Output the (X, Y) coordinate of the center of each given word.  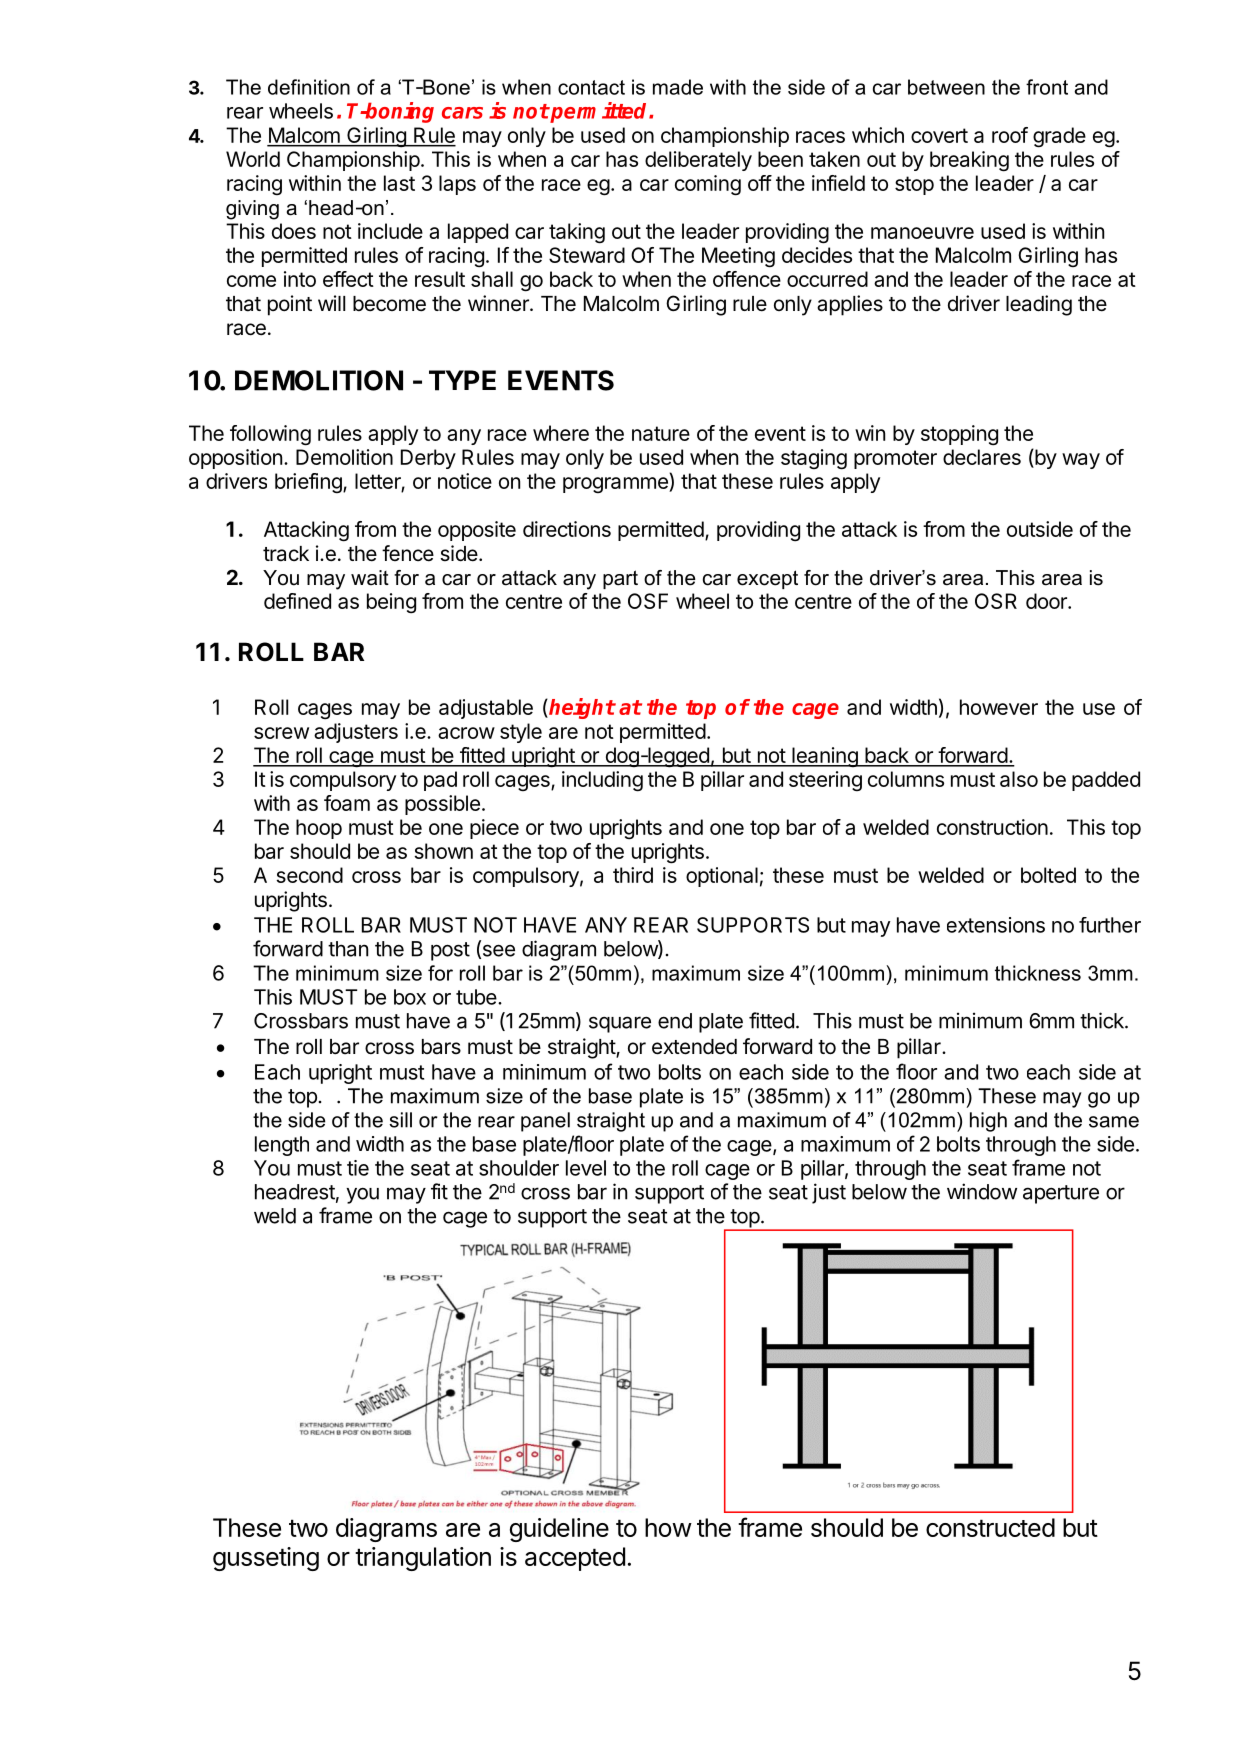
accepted (575, 1559)
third (633, 875)
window (982, 1191)
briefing (309, 483)
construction (992, 827)
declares (982, 457)
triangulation (423, 1559)
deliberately (698, 161)
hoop (319, 829)
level (586, 1168)
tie (358, 1168)
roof (1010, 135)
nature (661, 433)
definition (309, 87)
